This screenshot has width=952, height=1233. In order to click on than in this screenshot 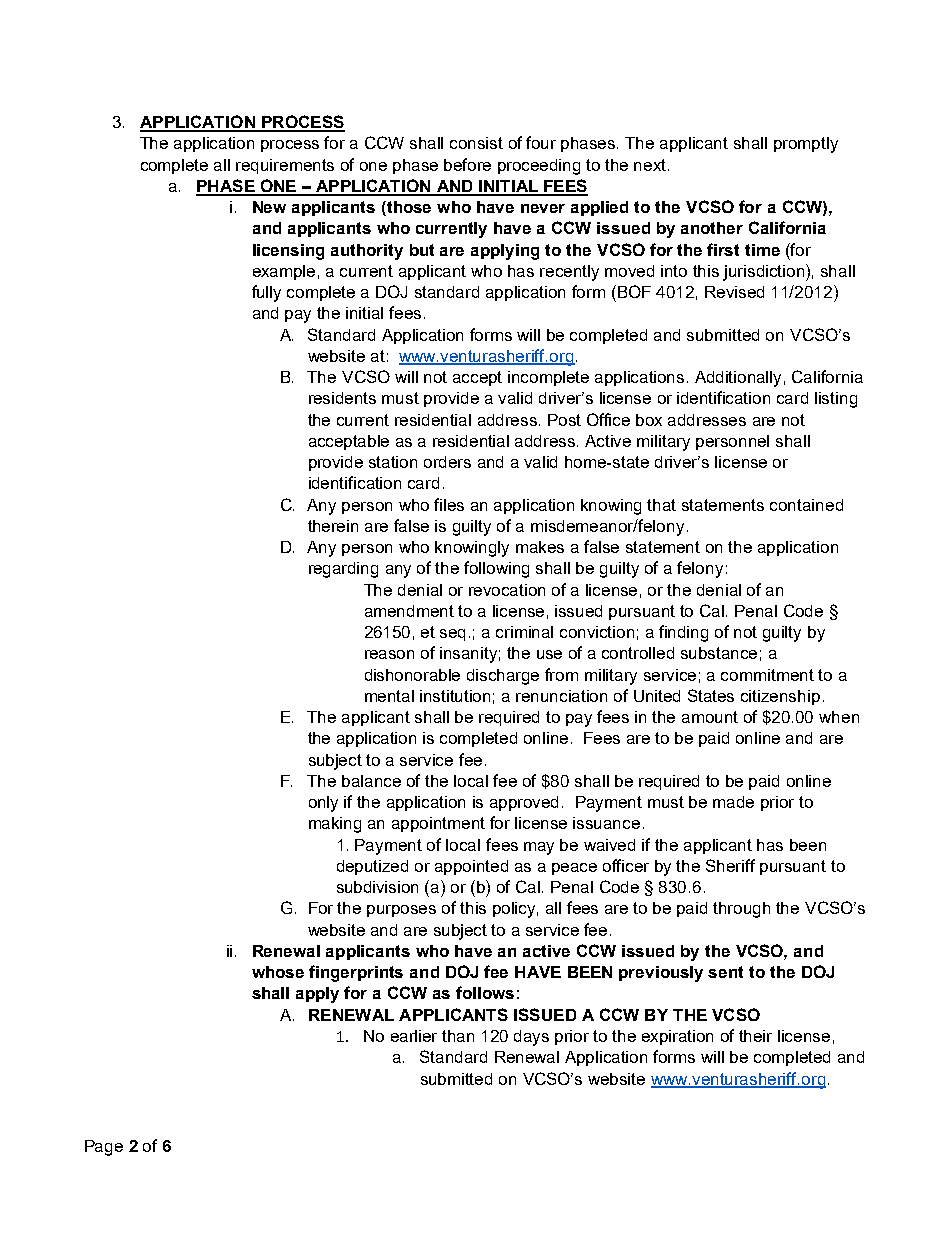, I will do `click(458, 1036)`.
